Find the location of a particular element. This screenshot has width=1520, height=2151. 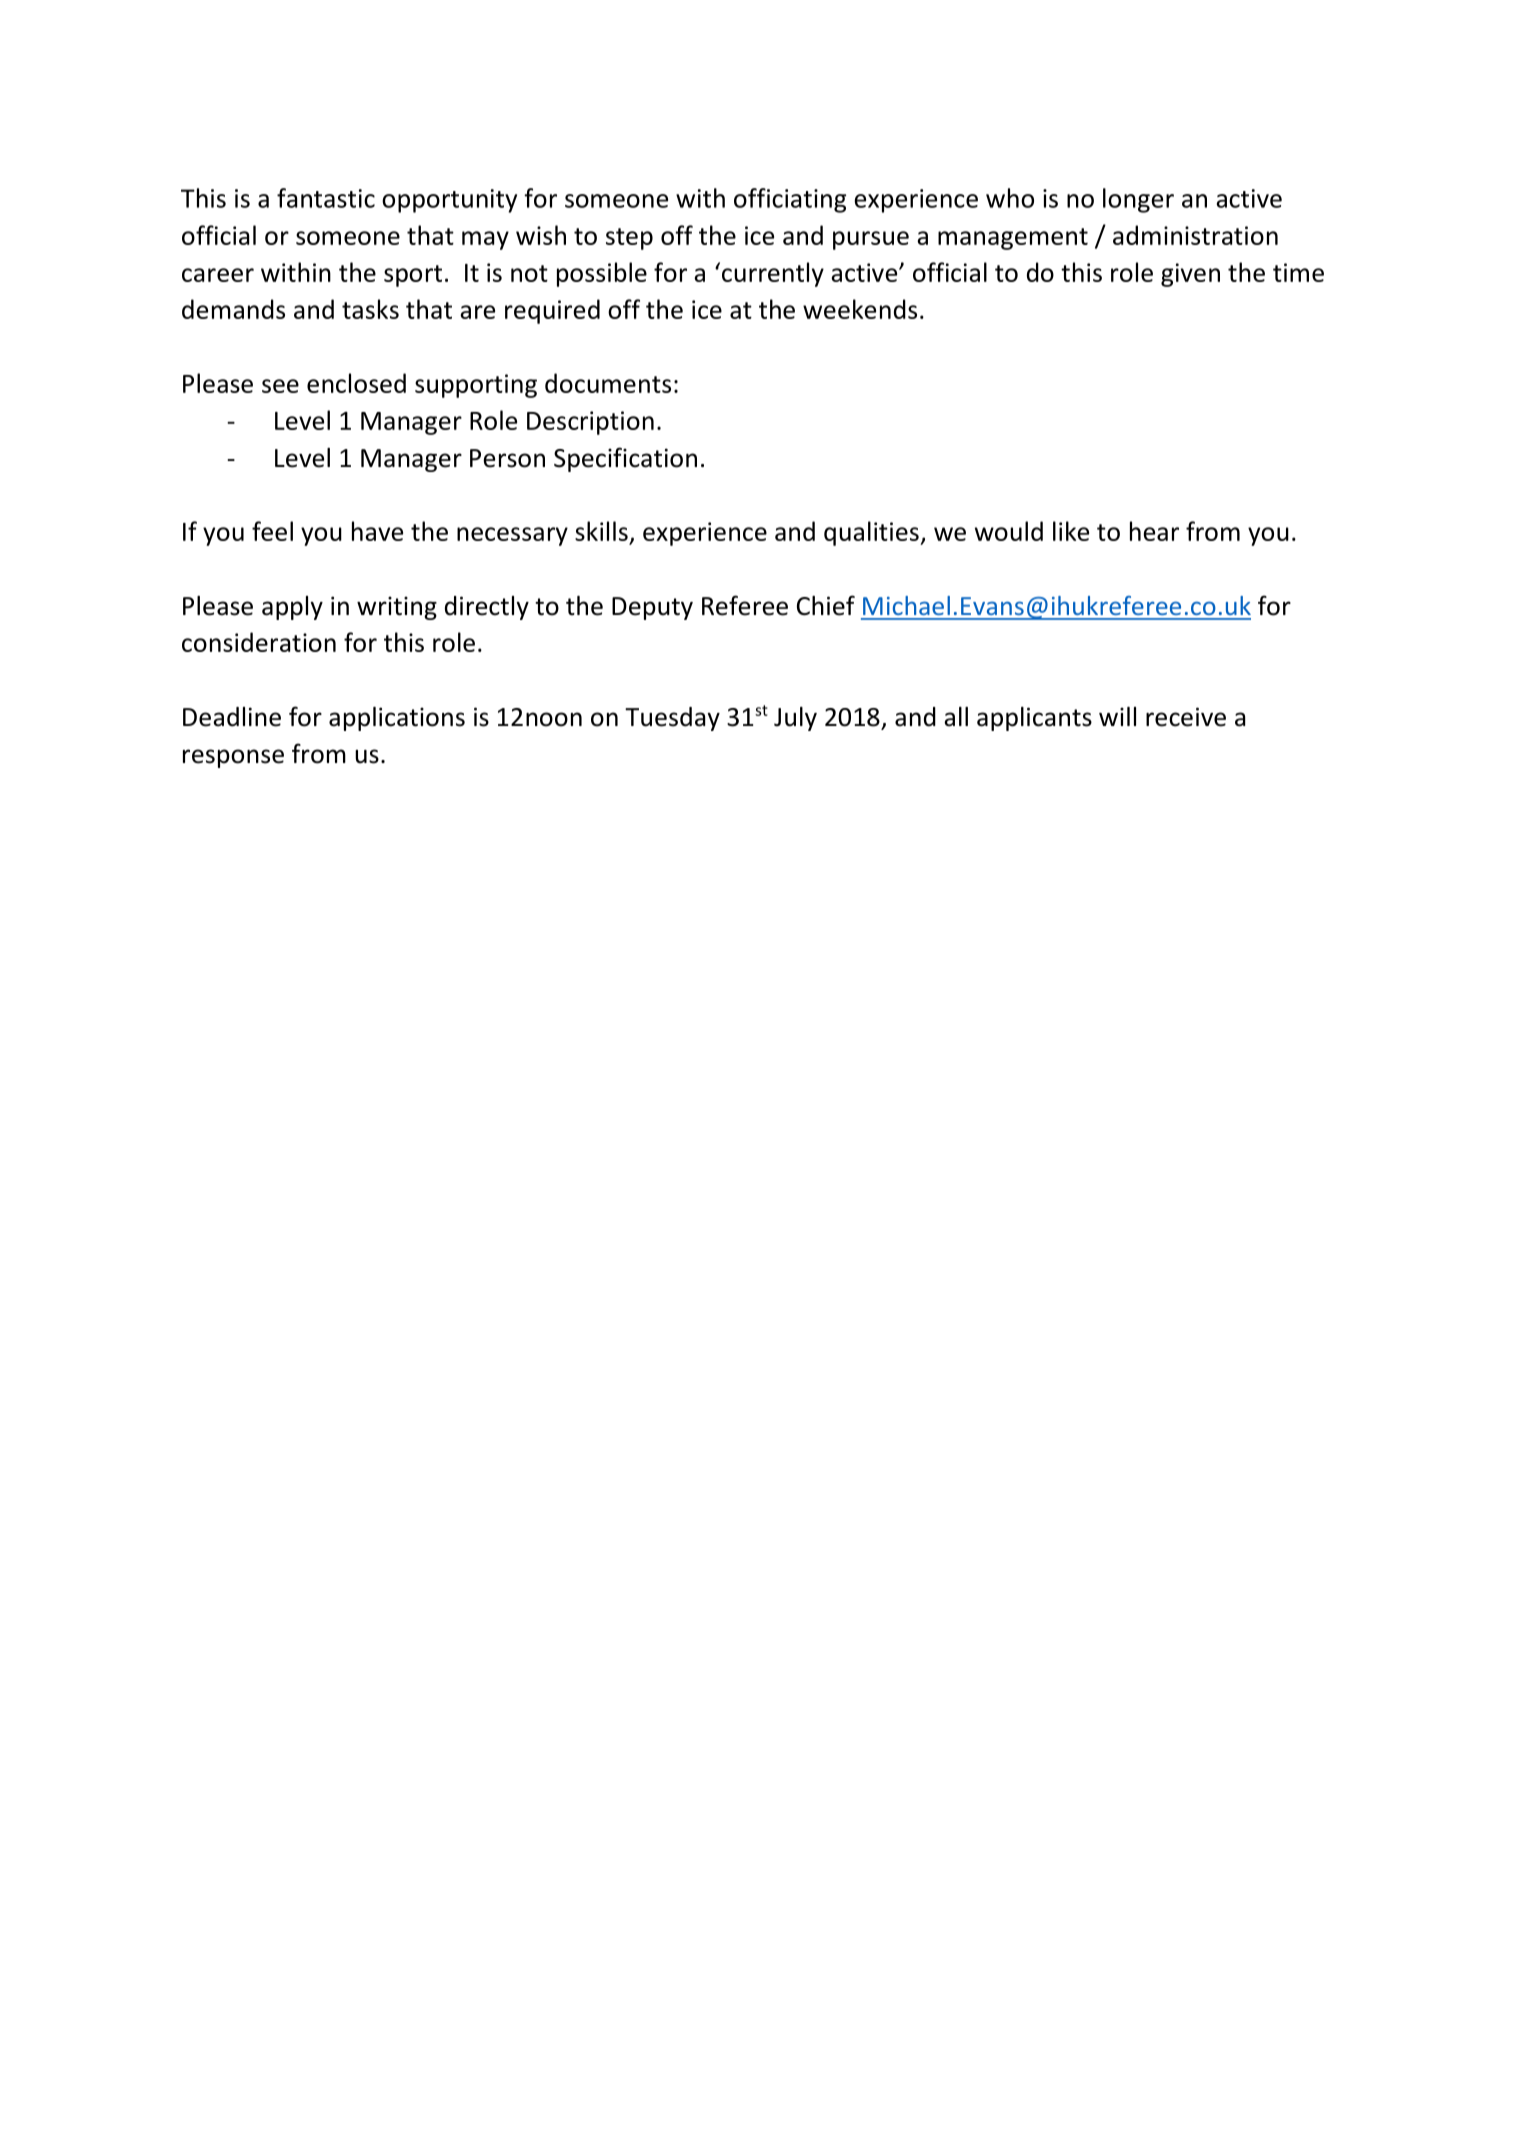

officiating is located at coordinates (790, 200).
